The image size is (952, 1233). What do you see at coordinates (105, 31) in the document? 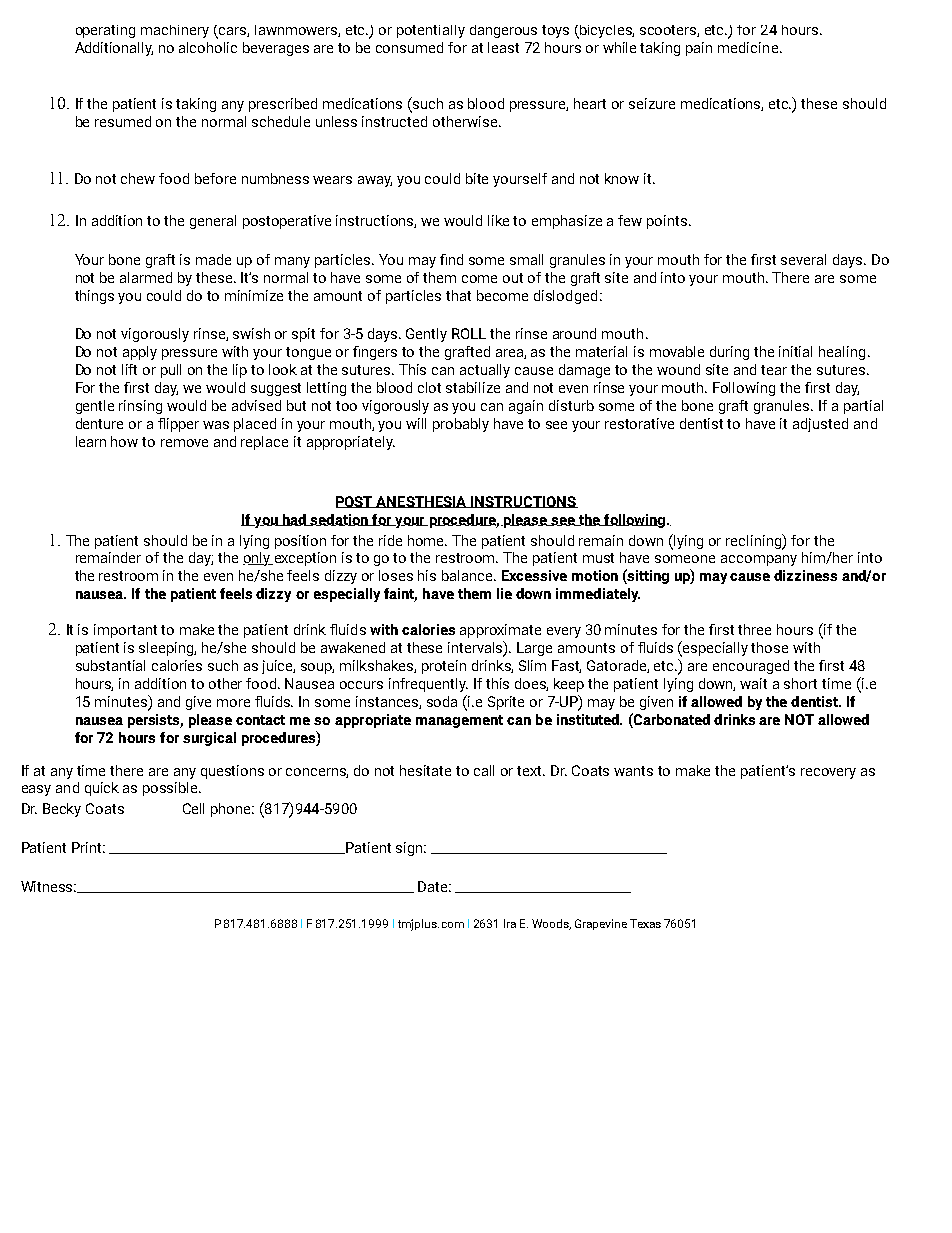
I see `operating` at bounding box center [105, 31].
